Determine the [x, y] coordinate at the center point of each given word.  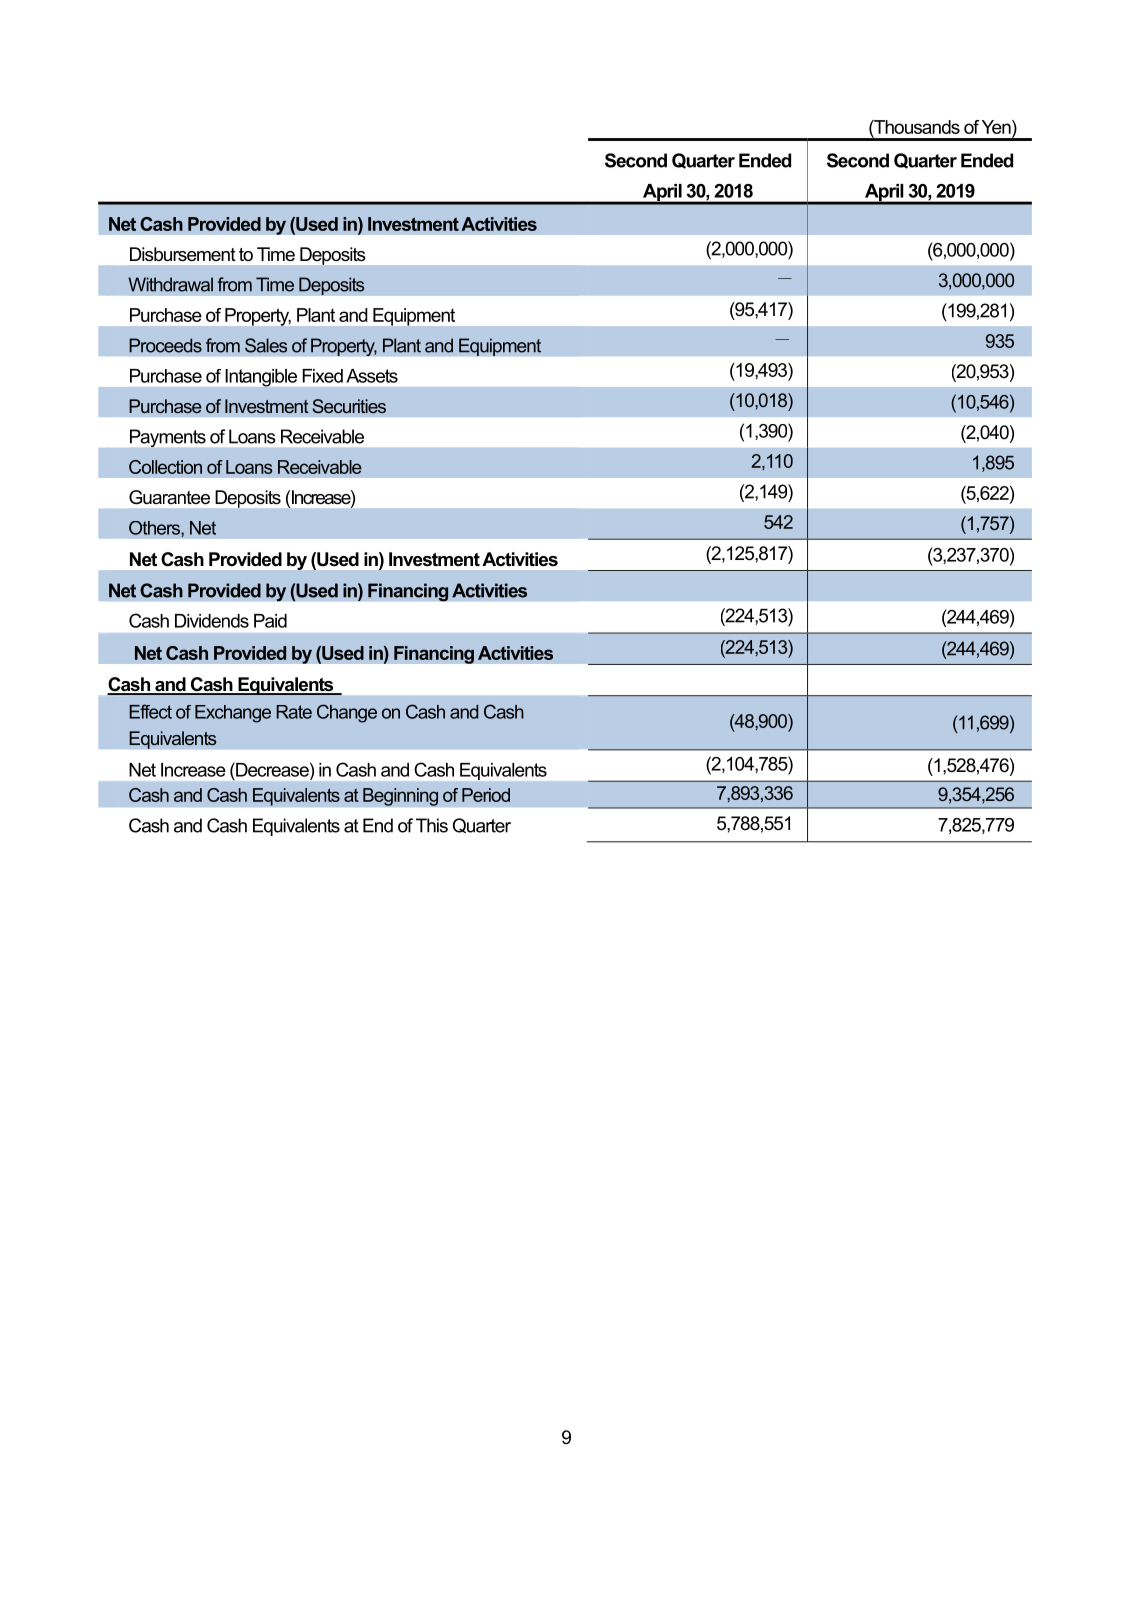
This [432, 825]
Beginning [400, 797]
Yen [997, 127]
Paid [270, 621]
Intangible [261, 378]
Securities [349, 406]
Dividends [212, 621]
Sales [266, 345]
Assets [372, 376]
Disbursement [183, 254]
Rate [294, 712]
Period [486, 795]
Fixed [323, 376]
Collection [165, 467]
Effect [150, 711]
